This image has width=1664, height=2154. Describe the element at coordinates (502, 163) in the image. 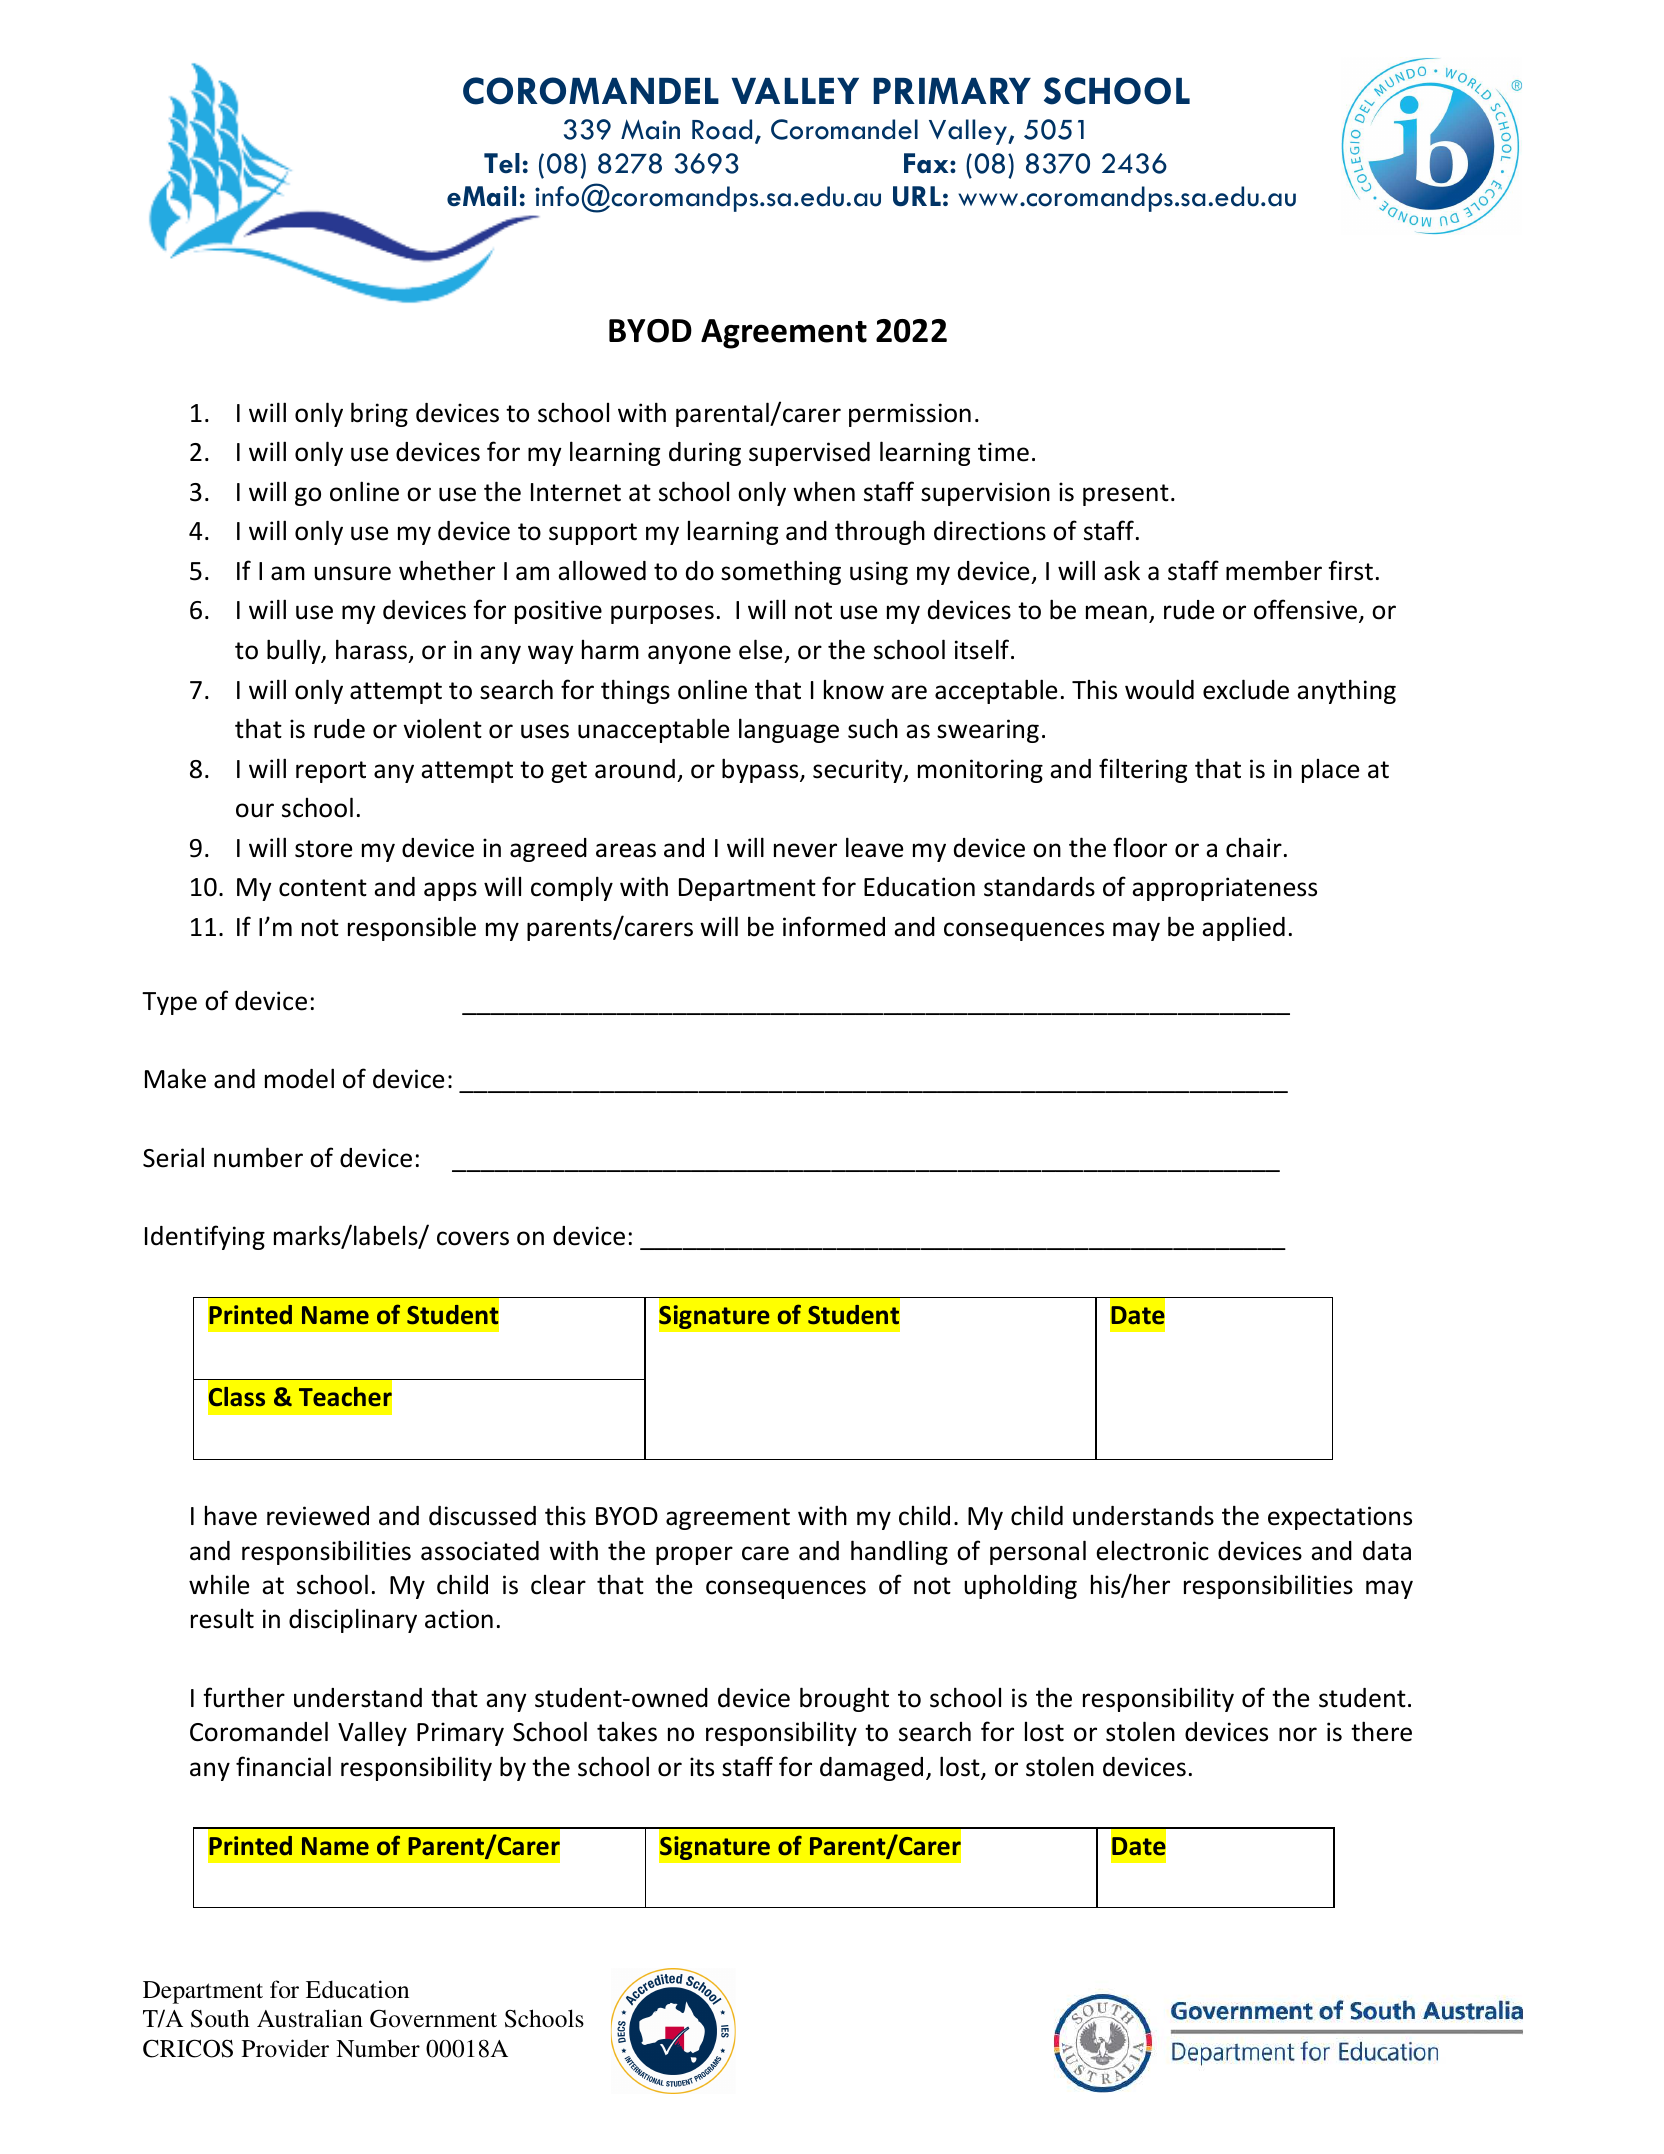

I see `Tel` at that location.
